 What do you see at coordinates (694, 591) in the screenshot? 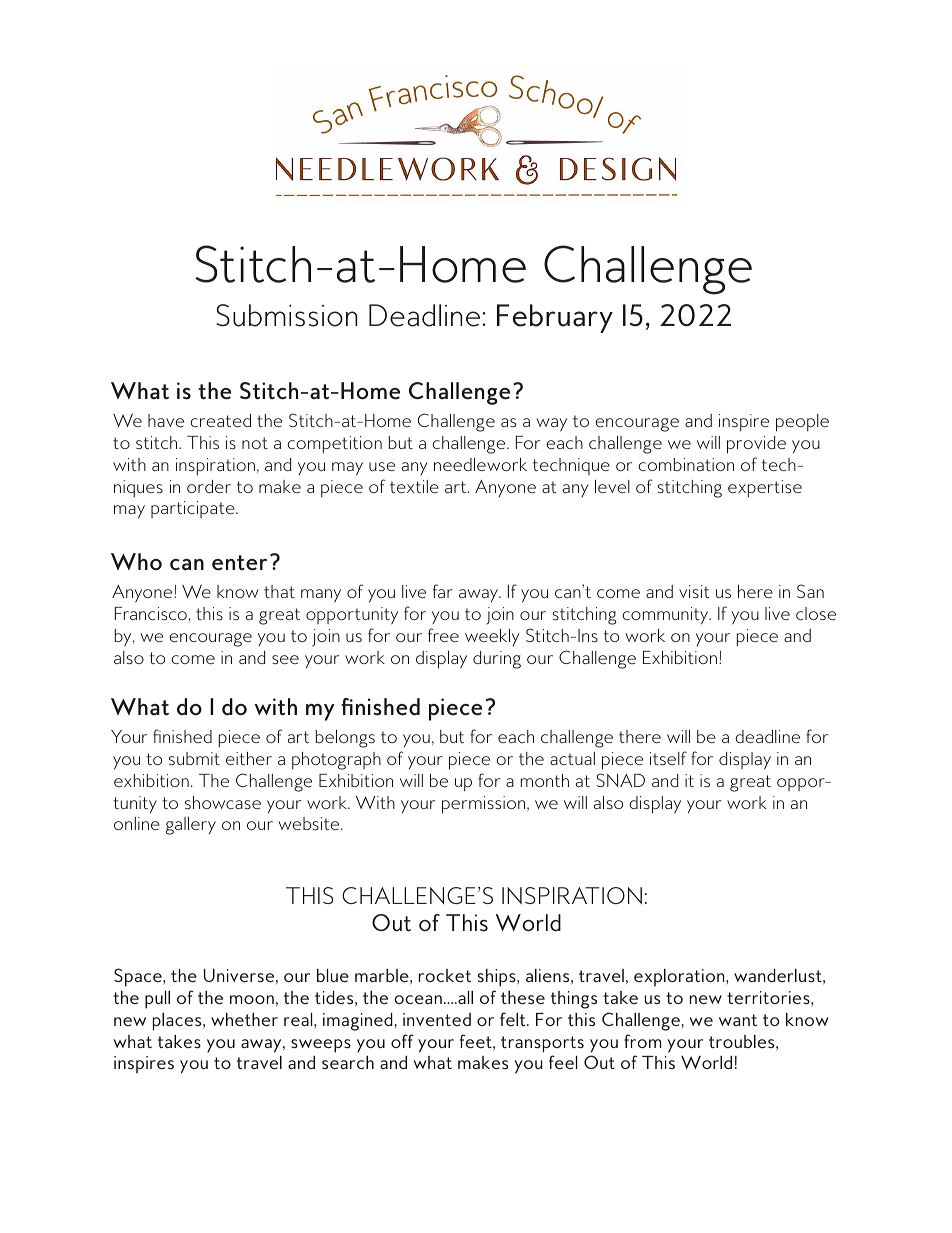
I see `visit` at bounding box center [694, 591].
